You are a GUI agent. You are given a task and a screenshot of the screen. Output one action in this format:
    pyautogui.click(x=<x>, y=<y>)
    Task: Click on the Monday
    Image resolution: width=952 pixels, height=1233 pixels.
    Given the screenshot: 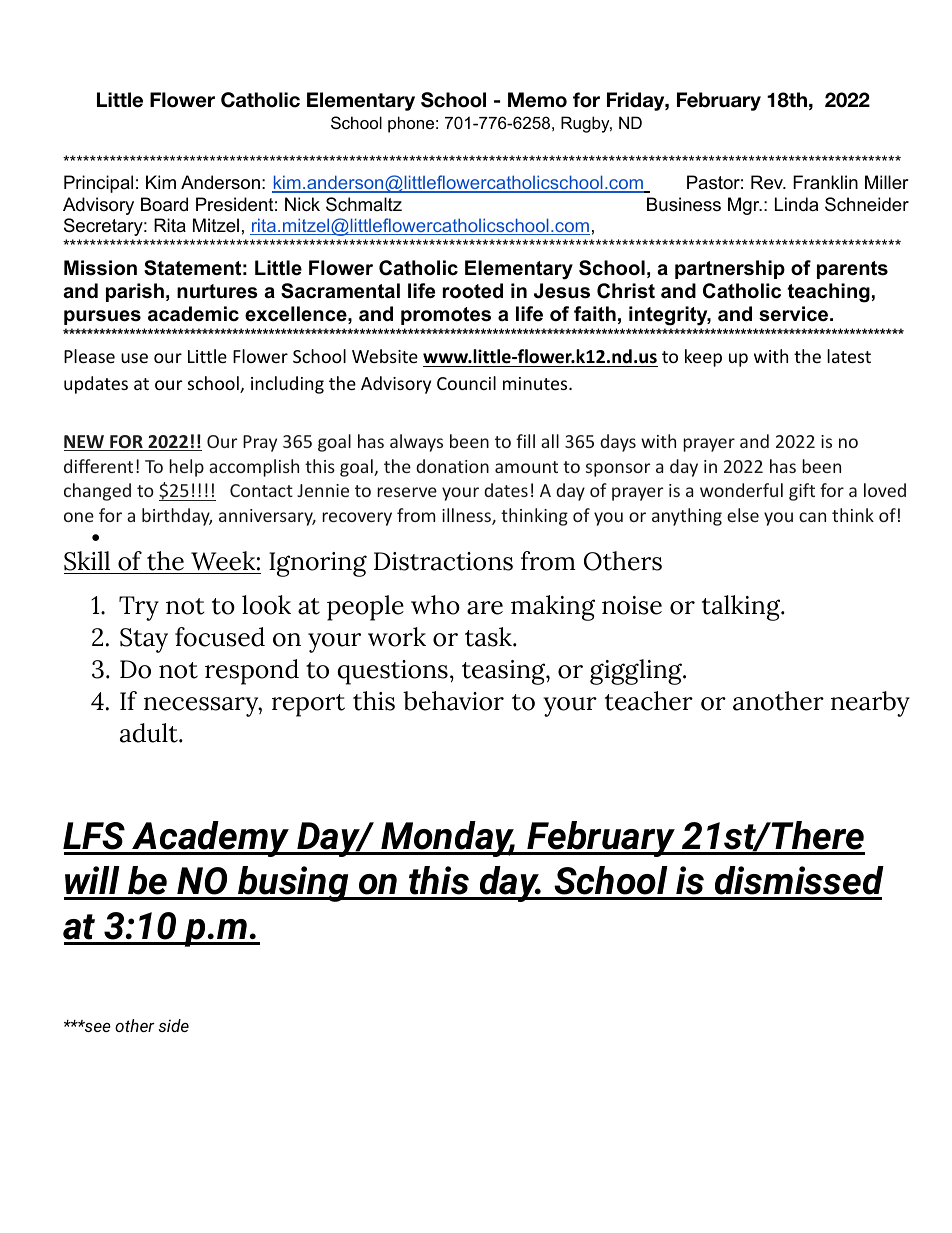 What is the action you would take?
    pyautogui.click(x=448, y=839)
